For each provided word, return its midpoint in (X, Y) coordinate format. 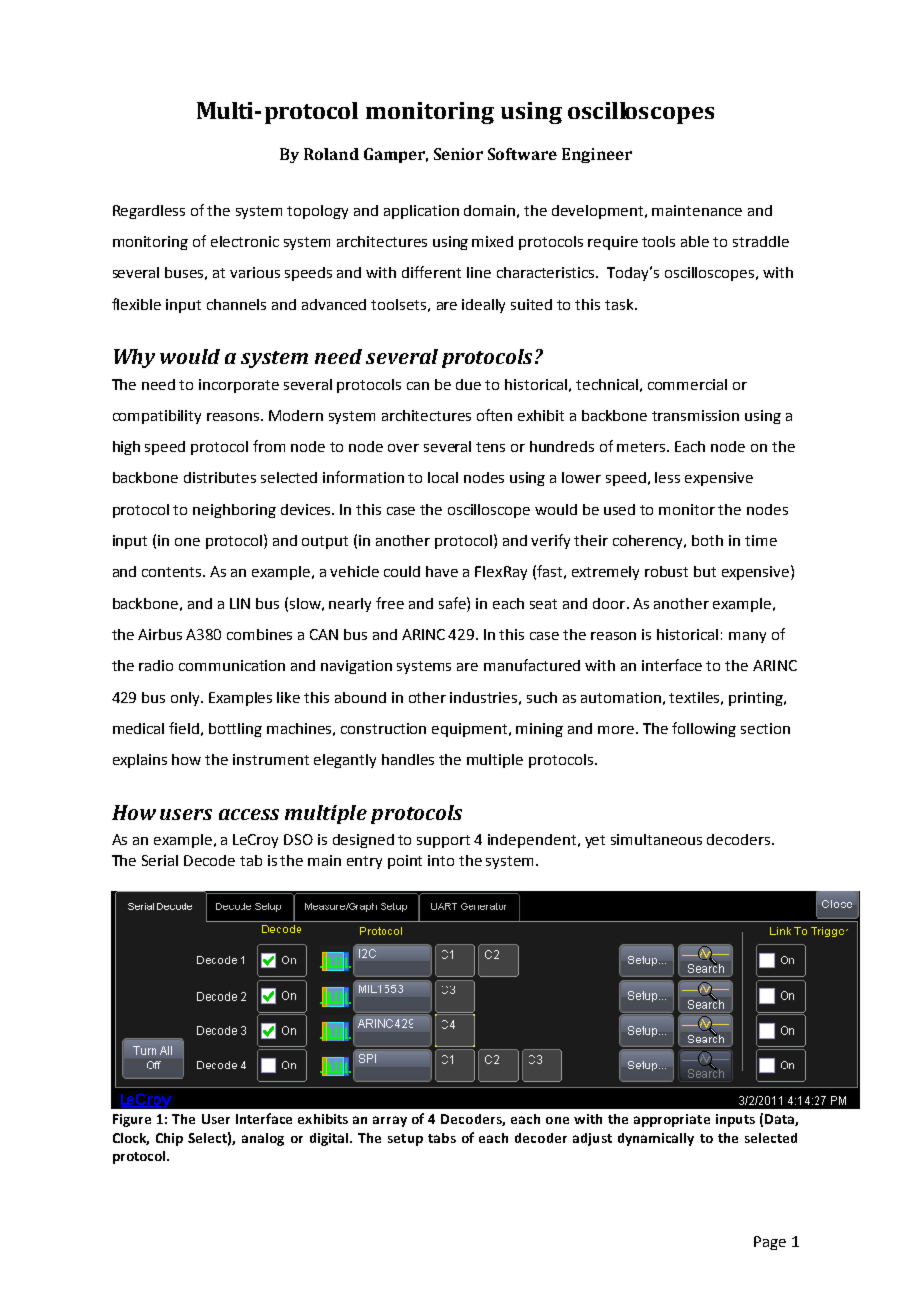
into (441, 860)
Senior (458, 154)
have (442, 571)
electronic (245, 241)
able (695, 241)
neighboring (234, 511)
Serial (160, 860)
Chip (169, 1139)
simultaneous (656, 839)
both (707, 540)
